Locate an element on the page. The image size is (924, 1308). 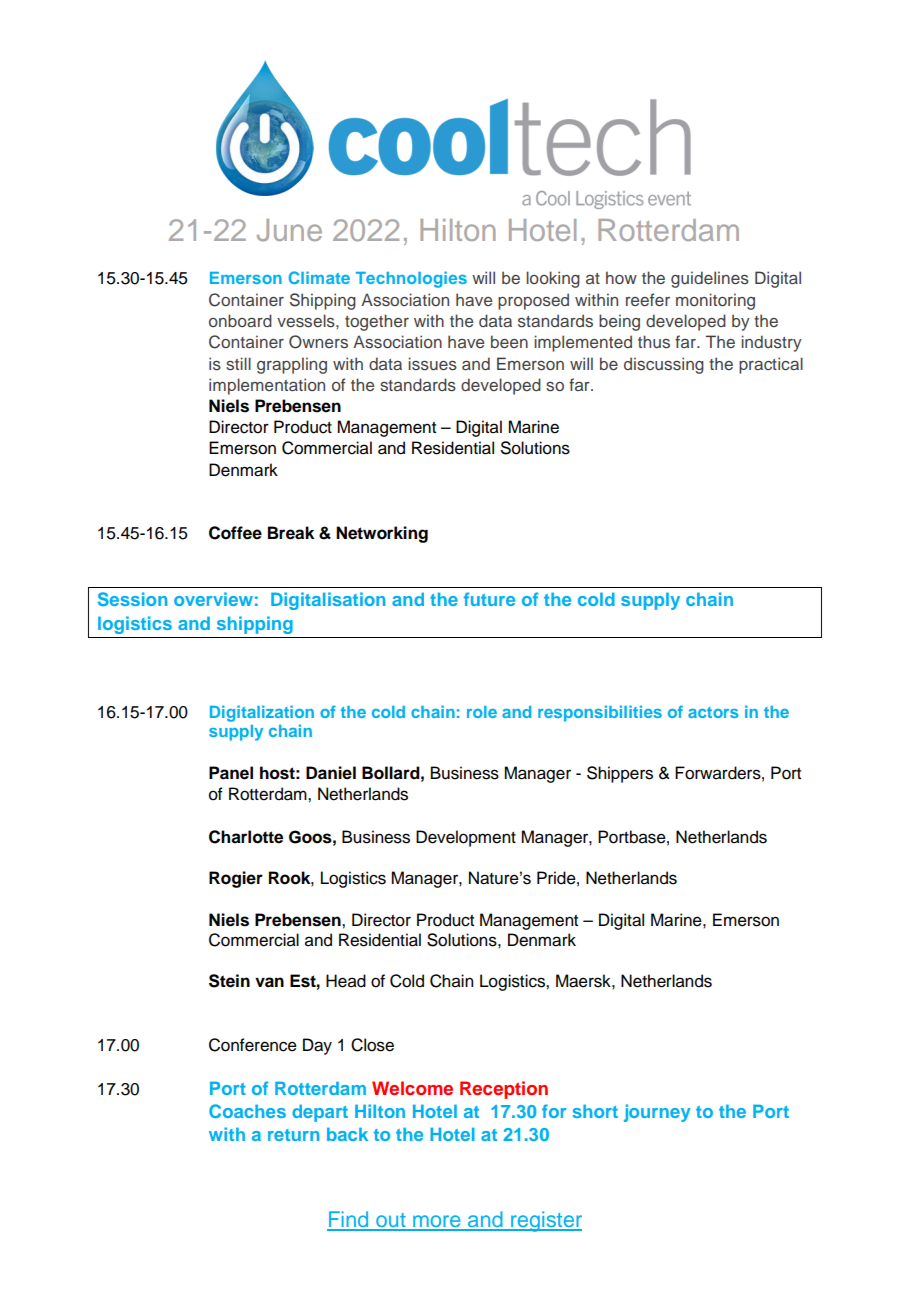
guidelines is located at coordinates (710, 279).
